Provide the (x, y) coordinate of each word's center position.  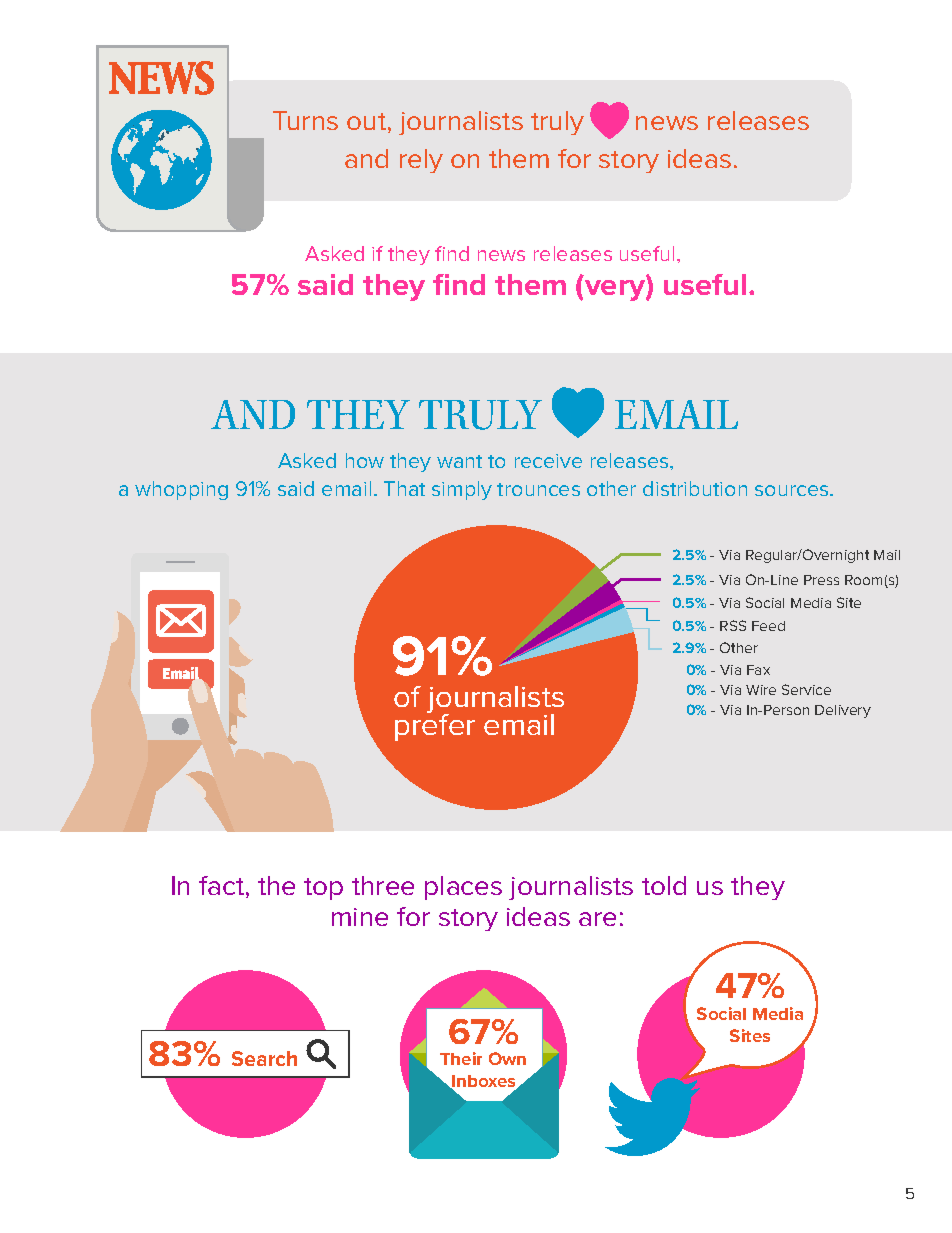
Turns (305, 120)
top (323, 889)
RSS (733, 625)
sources (793, 490)
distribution (695, 488)
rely (421, 161)
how (365, 460)
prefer (435, 726)
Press (821, 580)
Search (264, 1058)
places (463, 888)
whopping (181, 490)
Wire (761, 690)
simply (462, 490)
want (459, 461)
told (664, 885)
